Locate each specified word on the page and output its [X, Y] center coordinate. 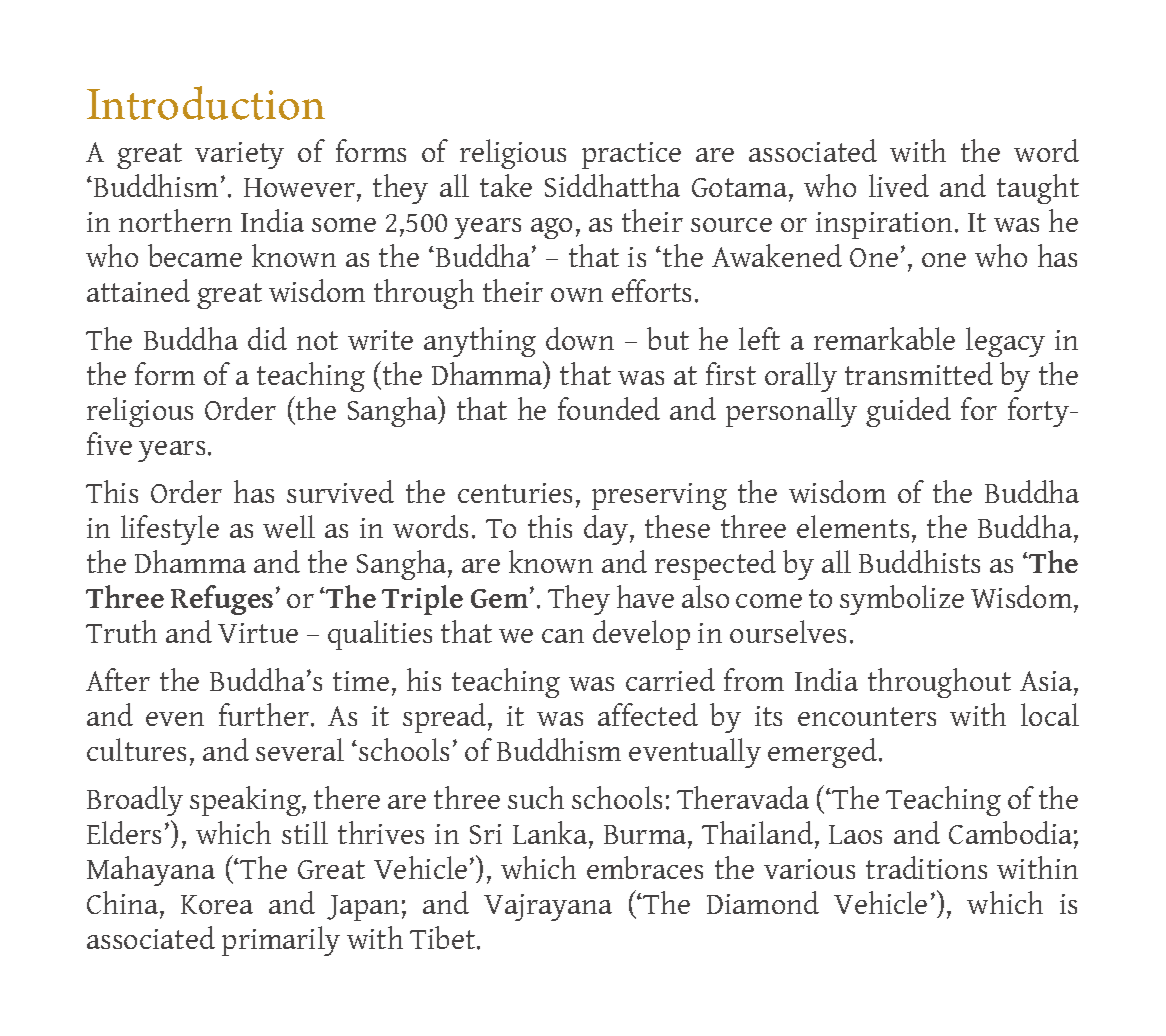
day [606, 530]
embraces [645, 867]
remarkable [884, 338]
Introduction [206, 103]
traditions [926, 867]
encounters [867, 716]
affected [648, 714]
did [267, 338]
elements [853, 526]
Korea [217, 904]
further [264, 714]
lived [899, 185]
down [580, 338]
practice [631, 155]
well [289, 526]
